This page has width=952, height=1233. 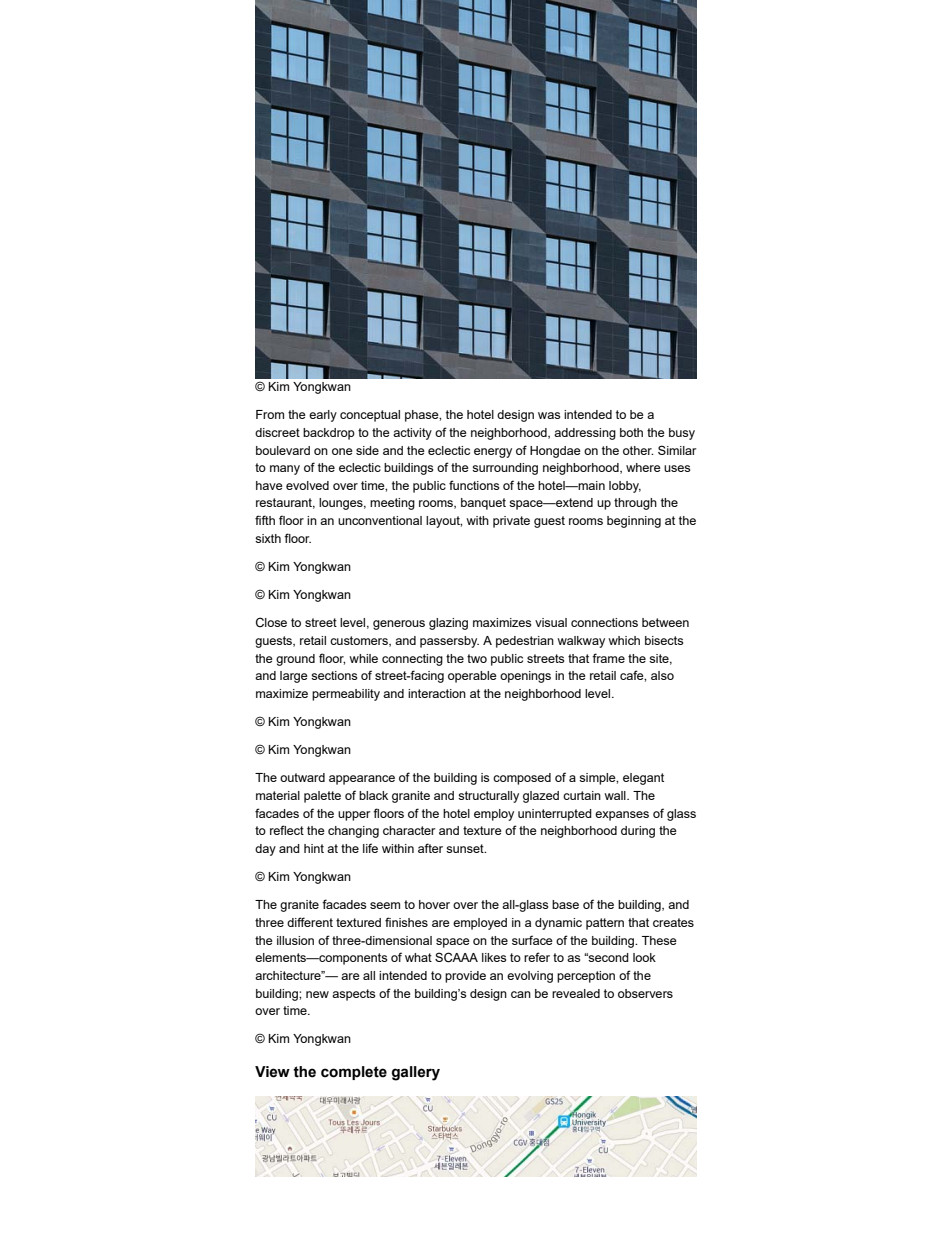 What do you see at coordinates (322, 797) in the page?
I see `palette` at bounding box center [322, 797].
